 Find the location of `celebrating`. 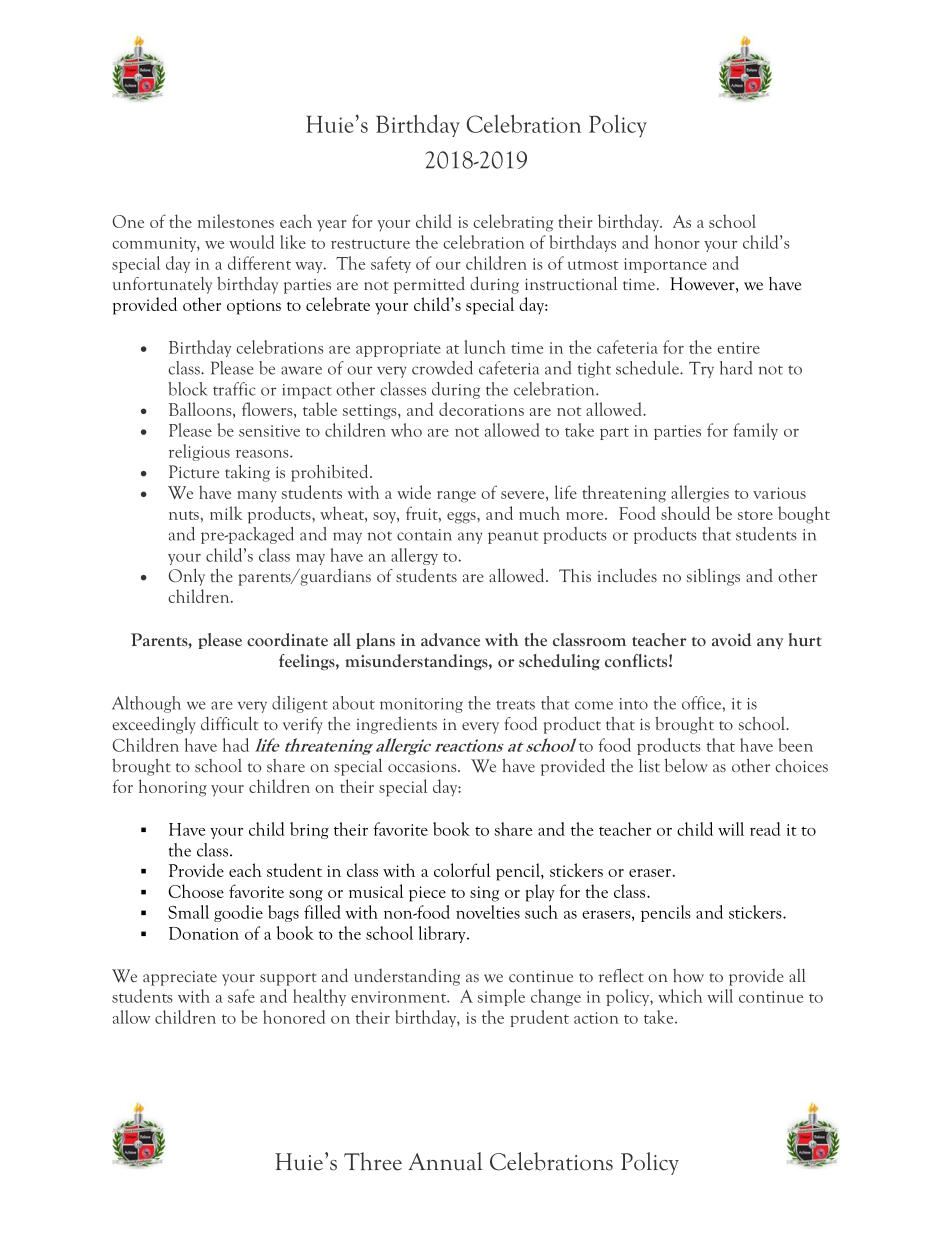

celebrating is located at coordinates (513, 223).
